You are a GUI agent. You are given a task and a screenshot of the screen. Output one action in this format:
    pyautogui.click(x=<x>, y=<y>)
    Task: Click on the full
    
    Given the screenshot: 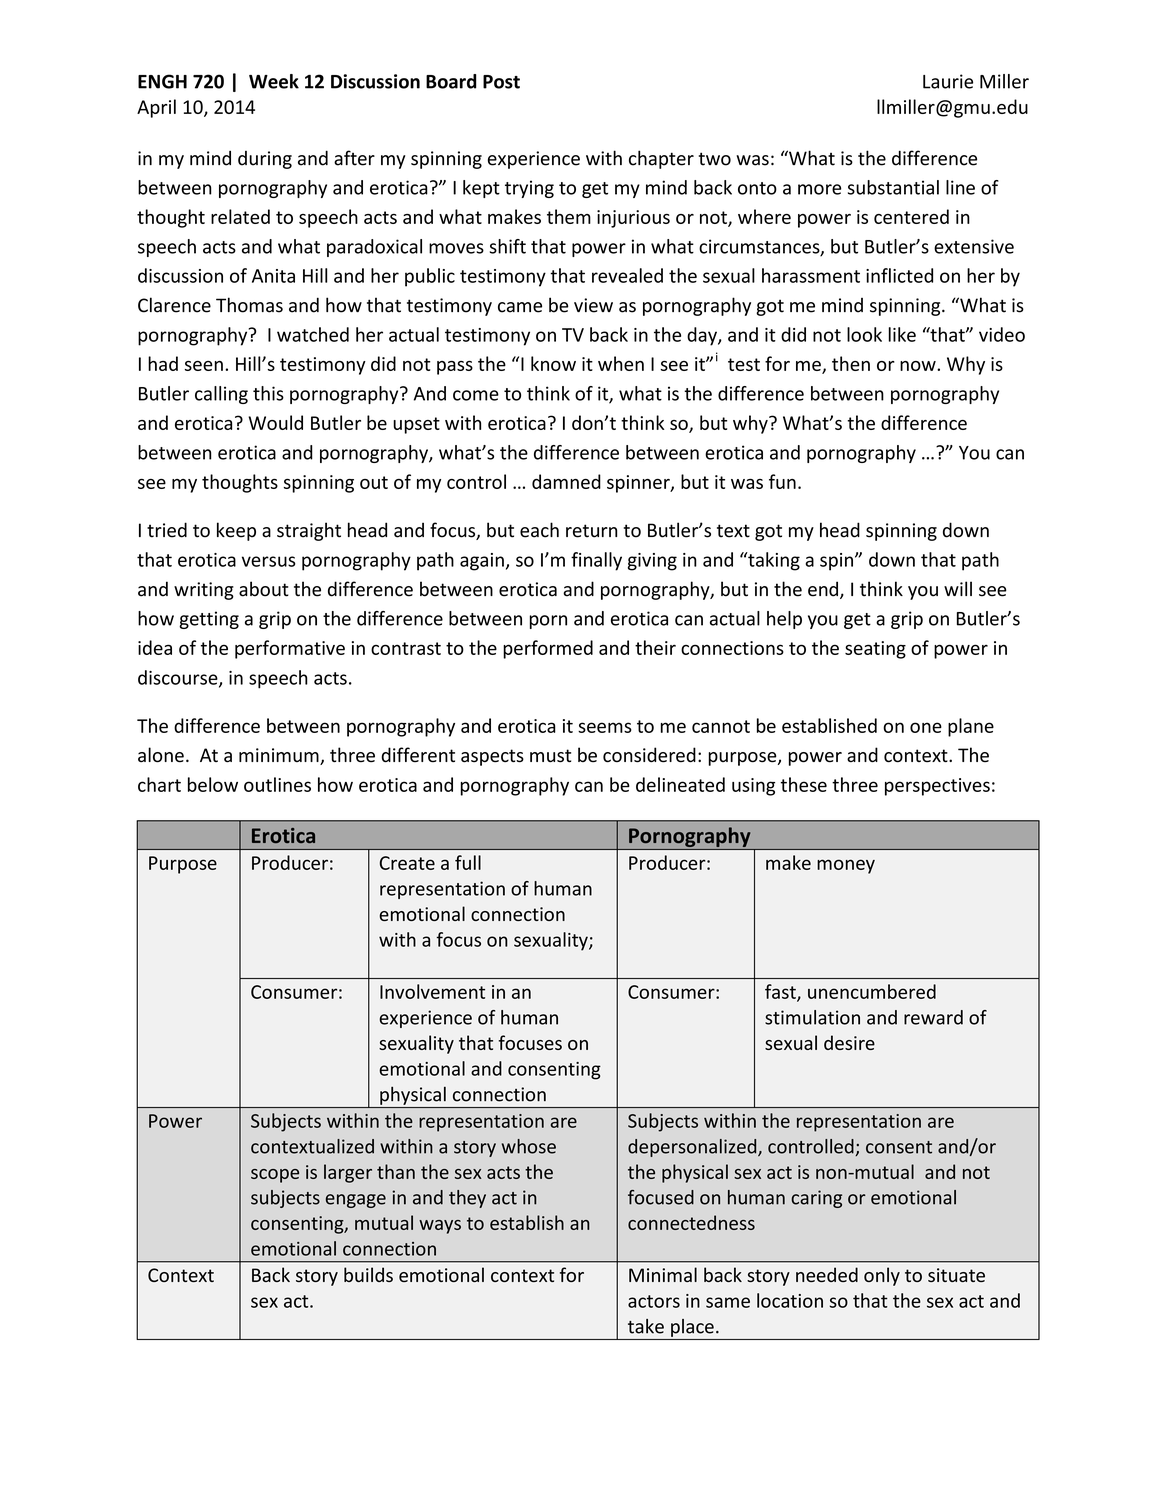 What is the action you would take?
    pyautogui.click(x=468, y=862)
